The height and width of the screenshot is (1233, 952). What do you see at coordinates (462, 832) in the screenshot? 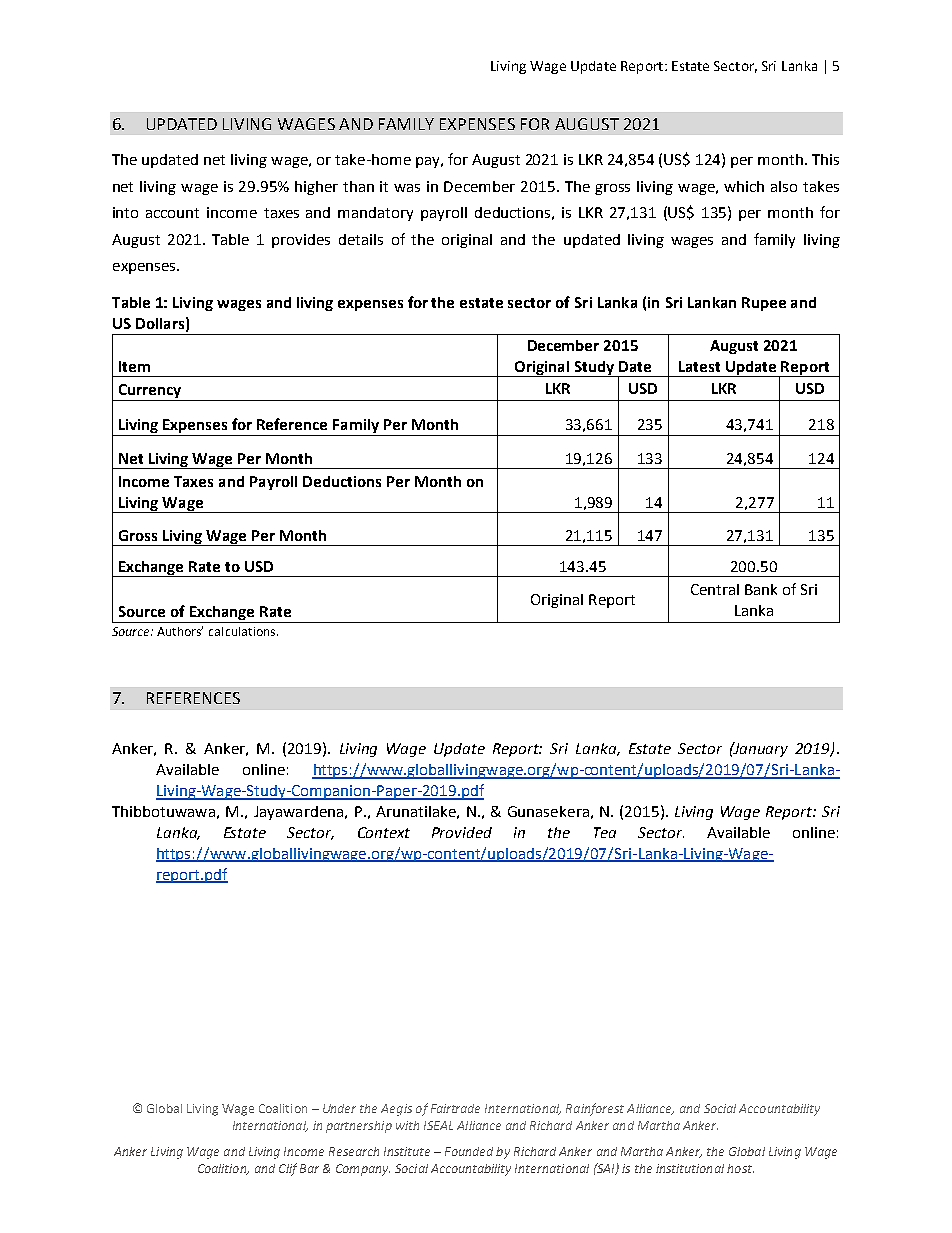
I see `Provided` at bounding box center [462, 832].
